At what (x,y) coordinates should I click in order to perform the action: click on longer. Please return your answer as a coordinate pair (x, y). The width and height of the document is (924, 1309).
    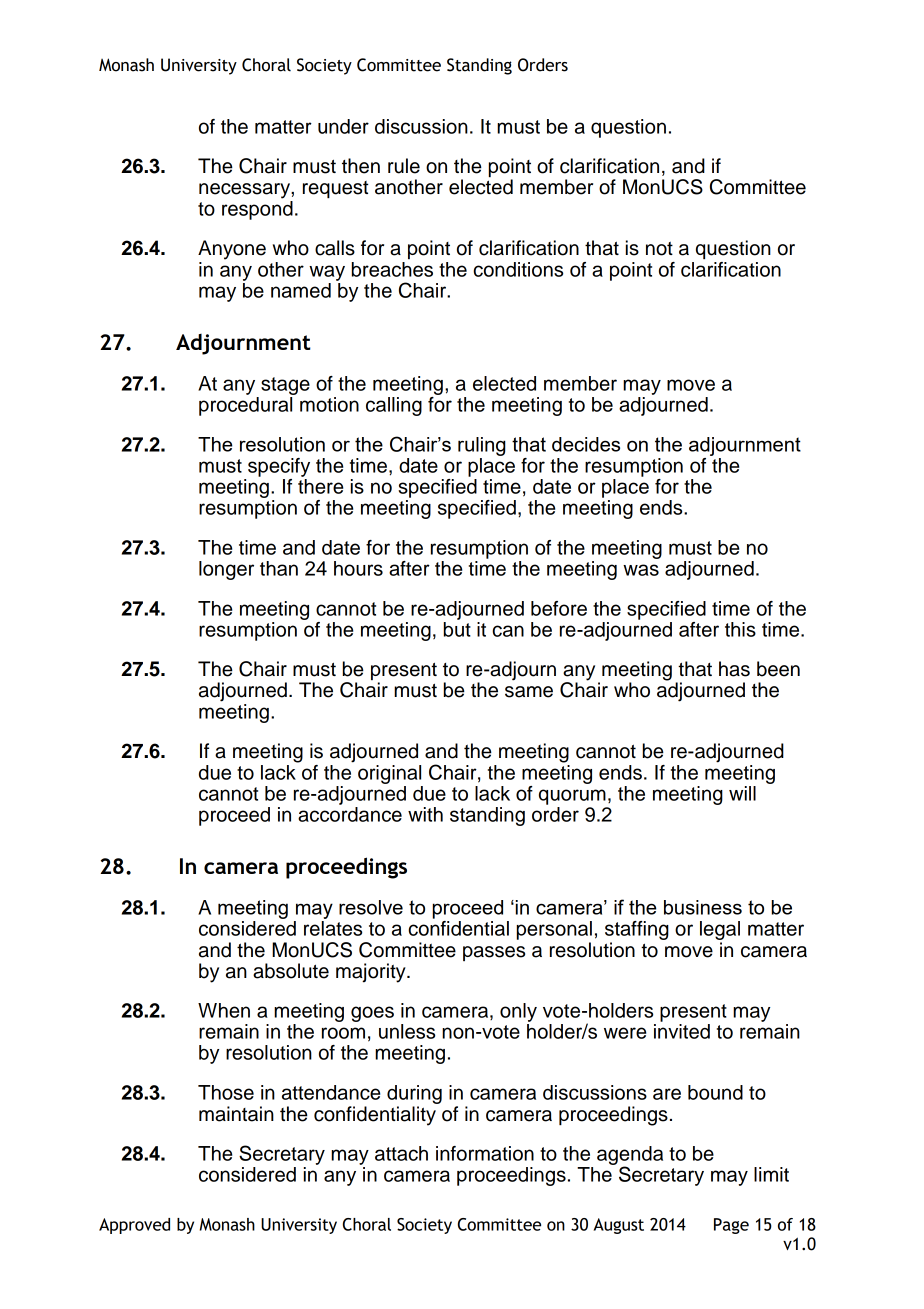
    Looking at the image, I should click on (226, 570).
